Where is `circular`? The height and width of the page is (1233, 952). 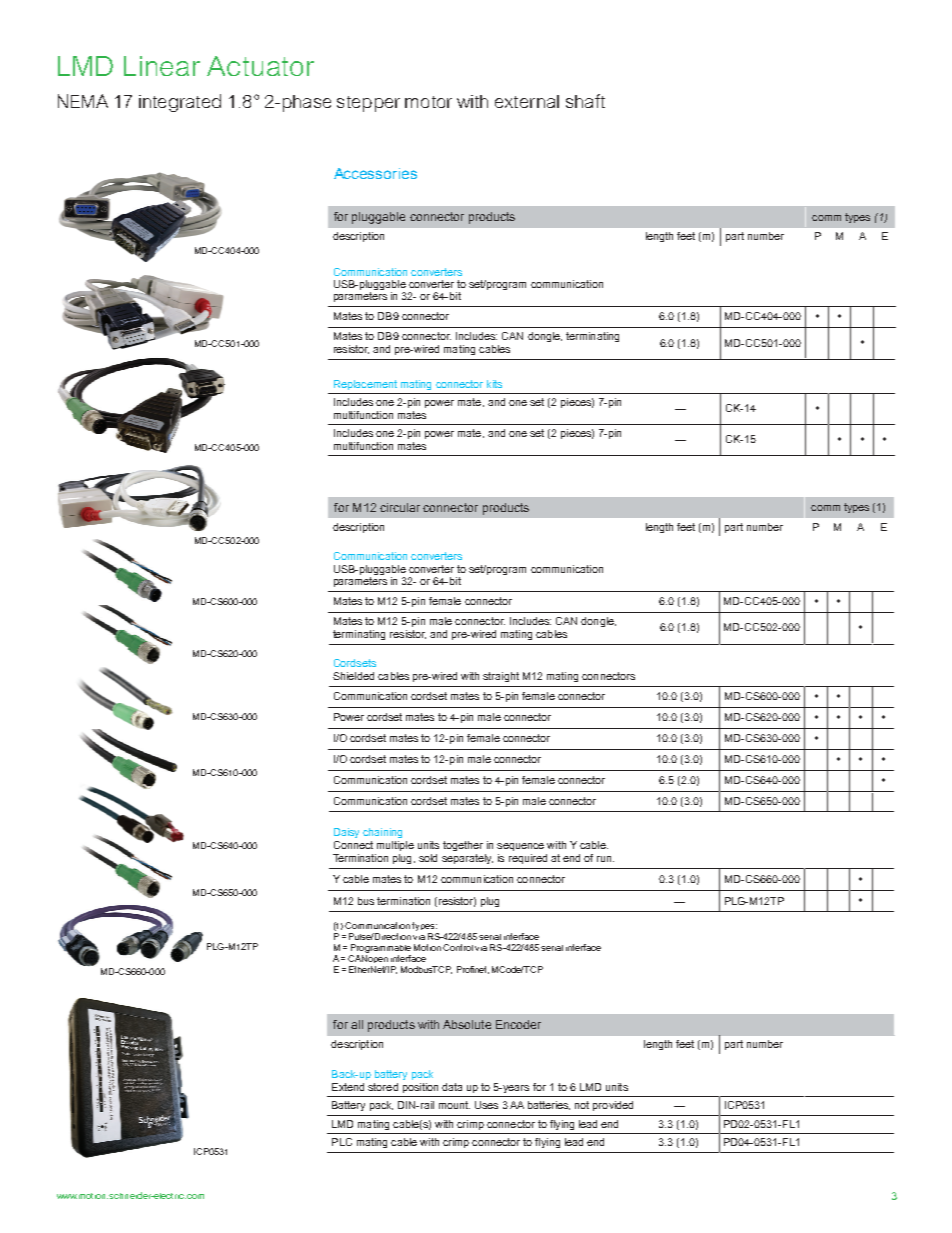
circular is located at coordinates (400, 507).
